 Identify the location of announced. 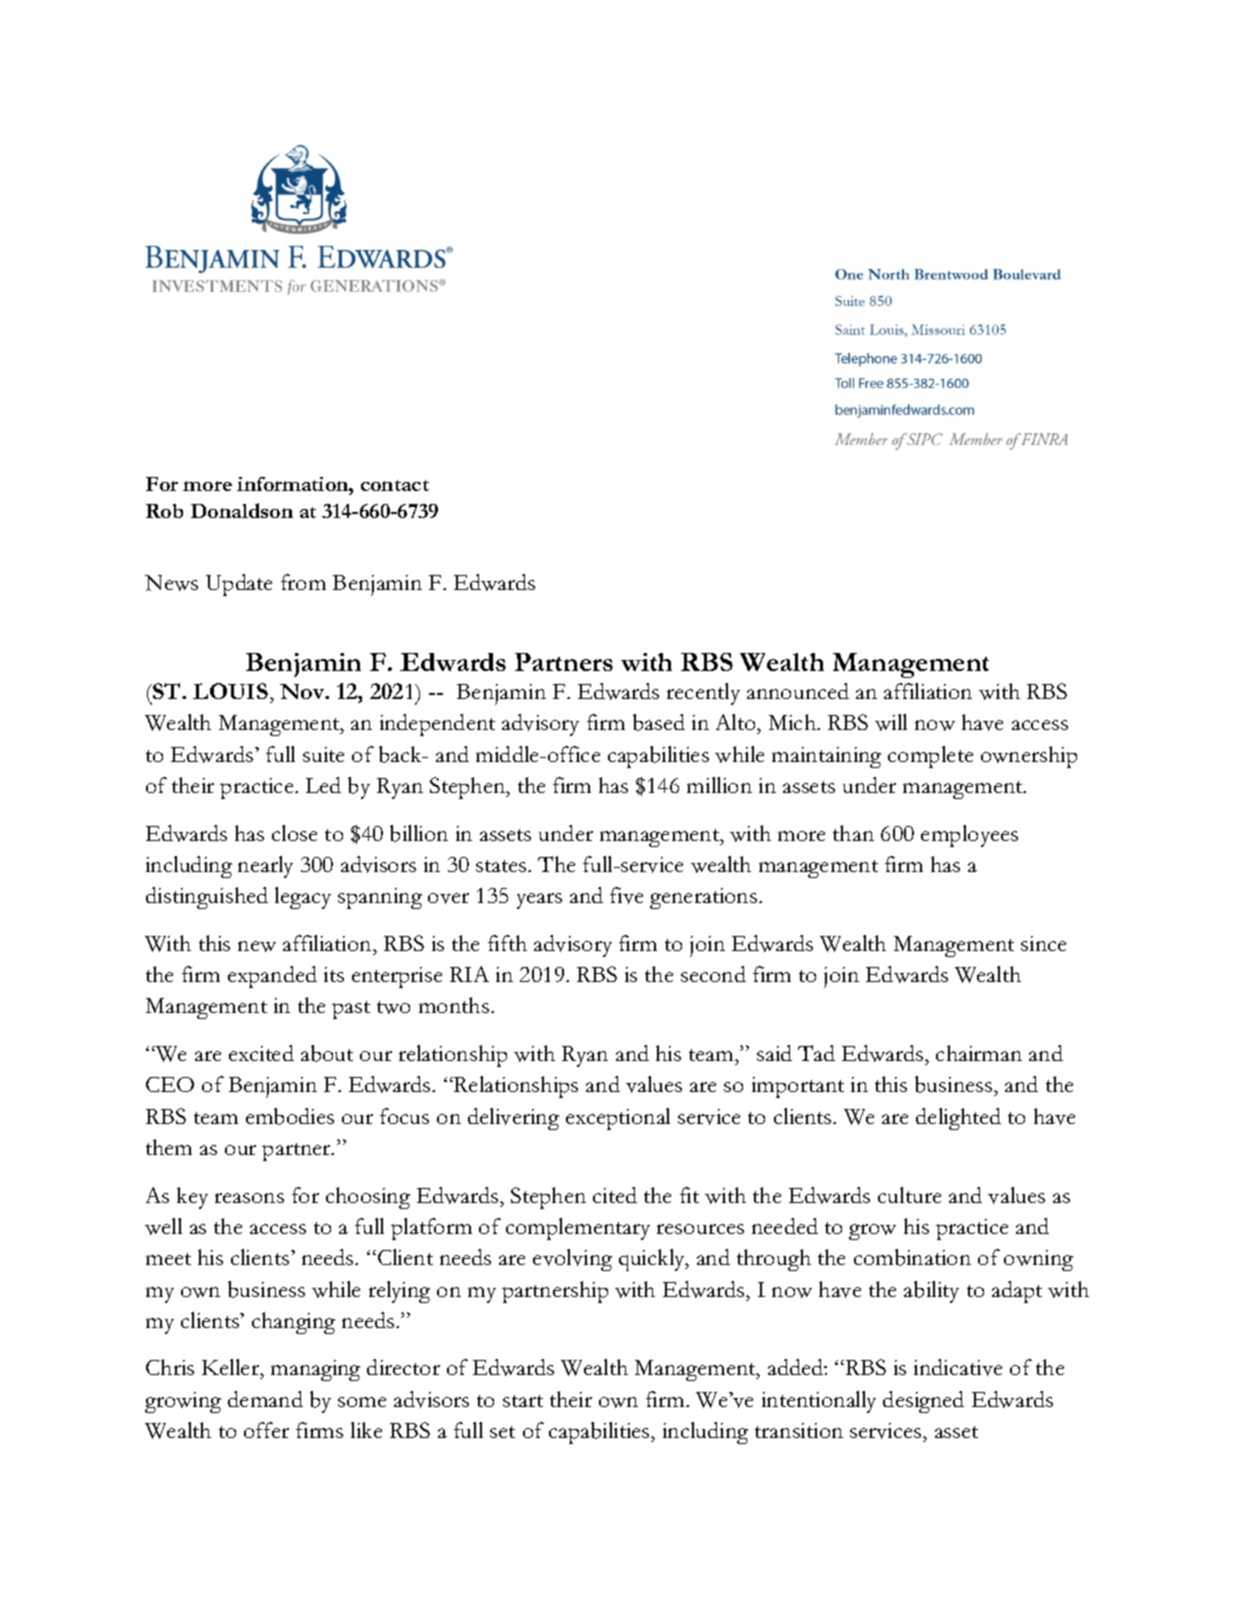
(798, 691).
